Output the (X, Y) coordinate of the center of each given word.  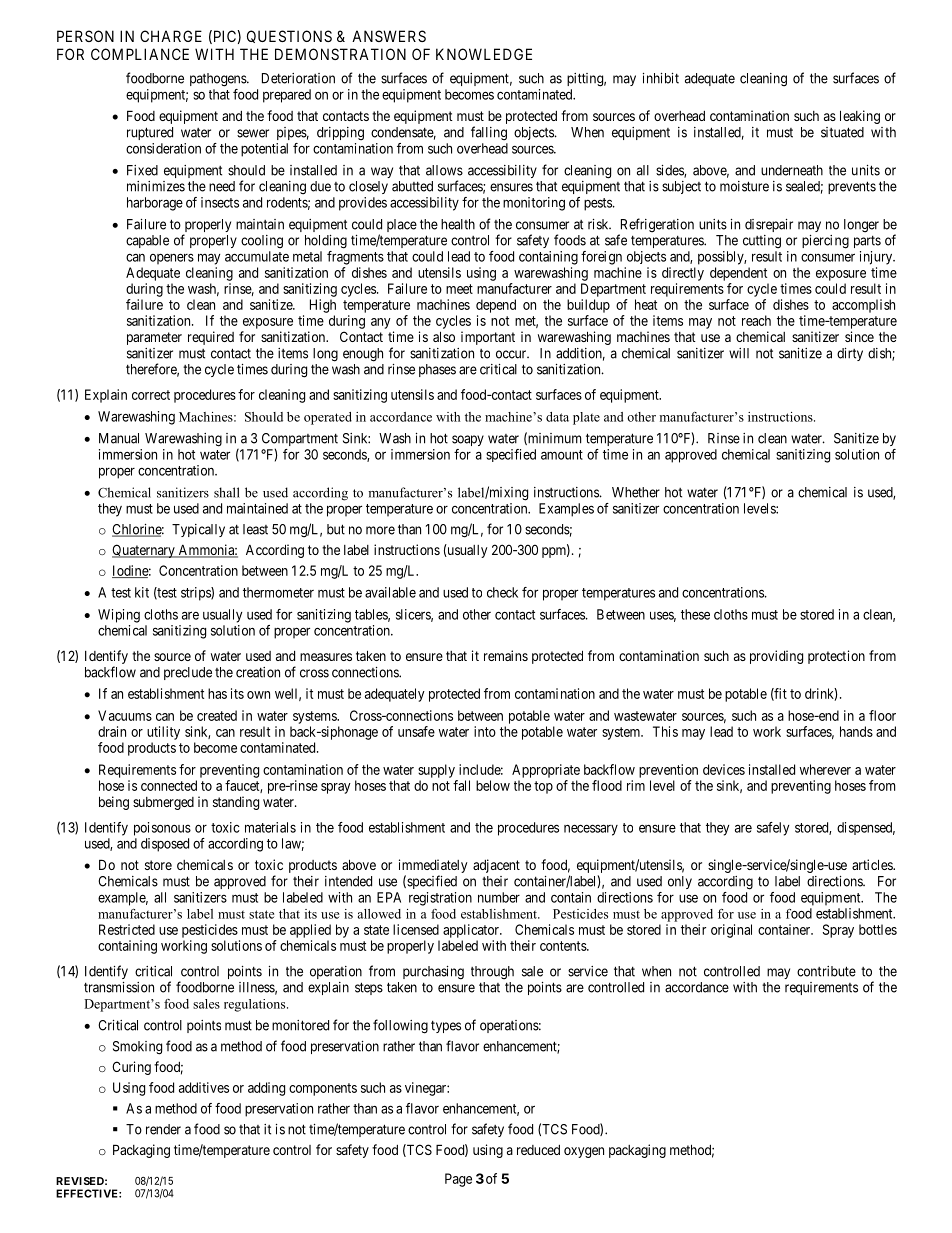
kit (142, 592)
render (163, 1129)
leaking (860, 117)
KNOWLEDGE (484, 54)
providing (776, 657)
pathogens (219, 80)
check (502, 592)
